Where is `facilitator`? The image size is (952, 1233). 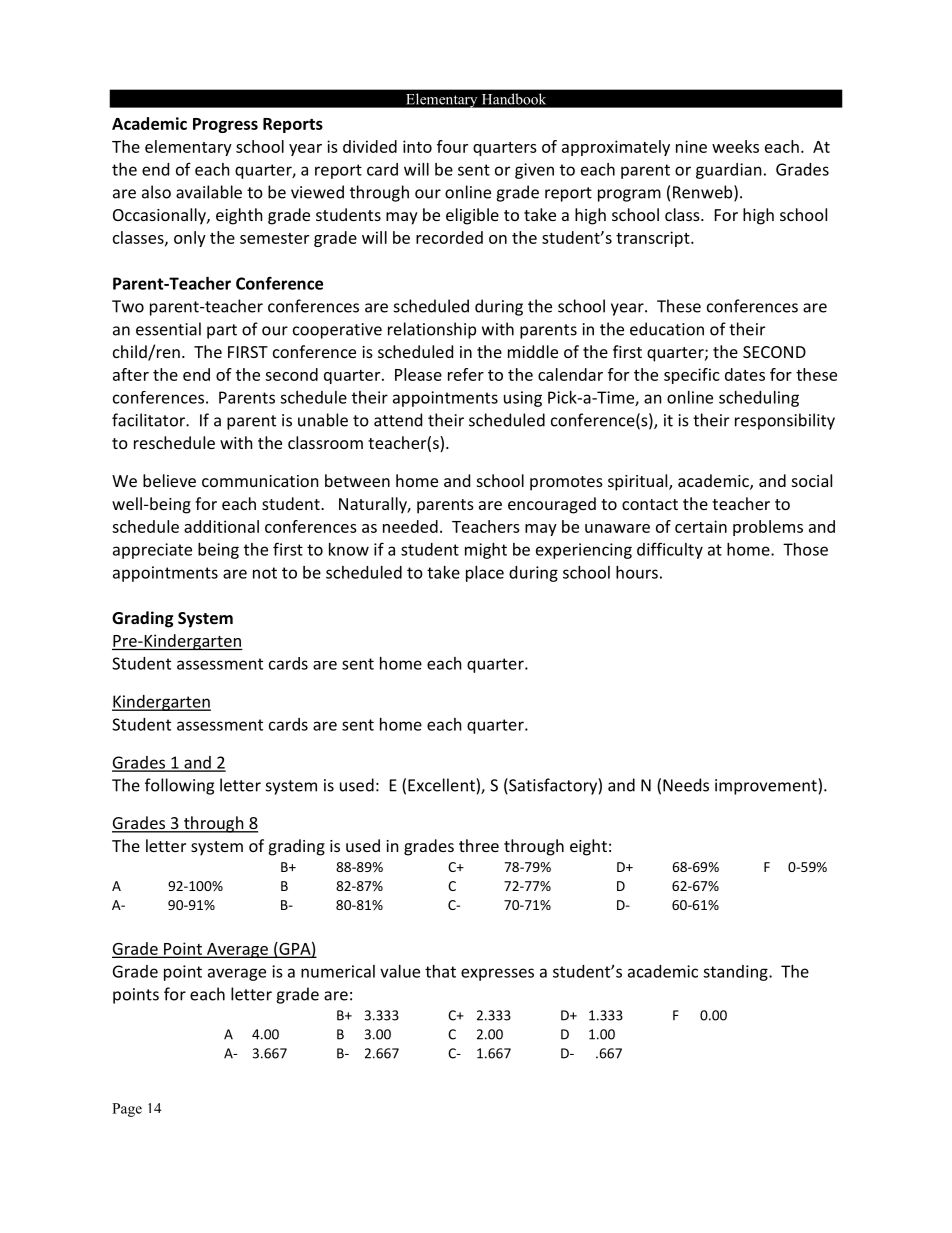
facilitator is located at coordinates (149, 420).
